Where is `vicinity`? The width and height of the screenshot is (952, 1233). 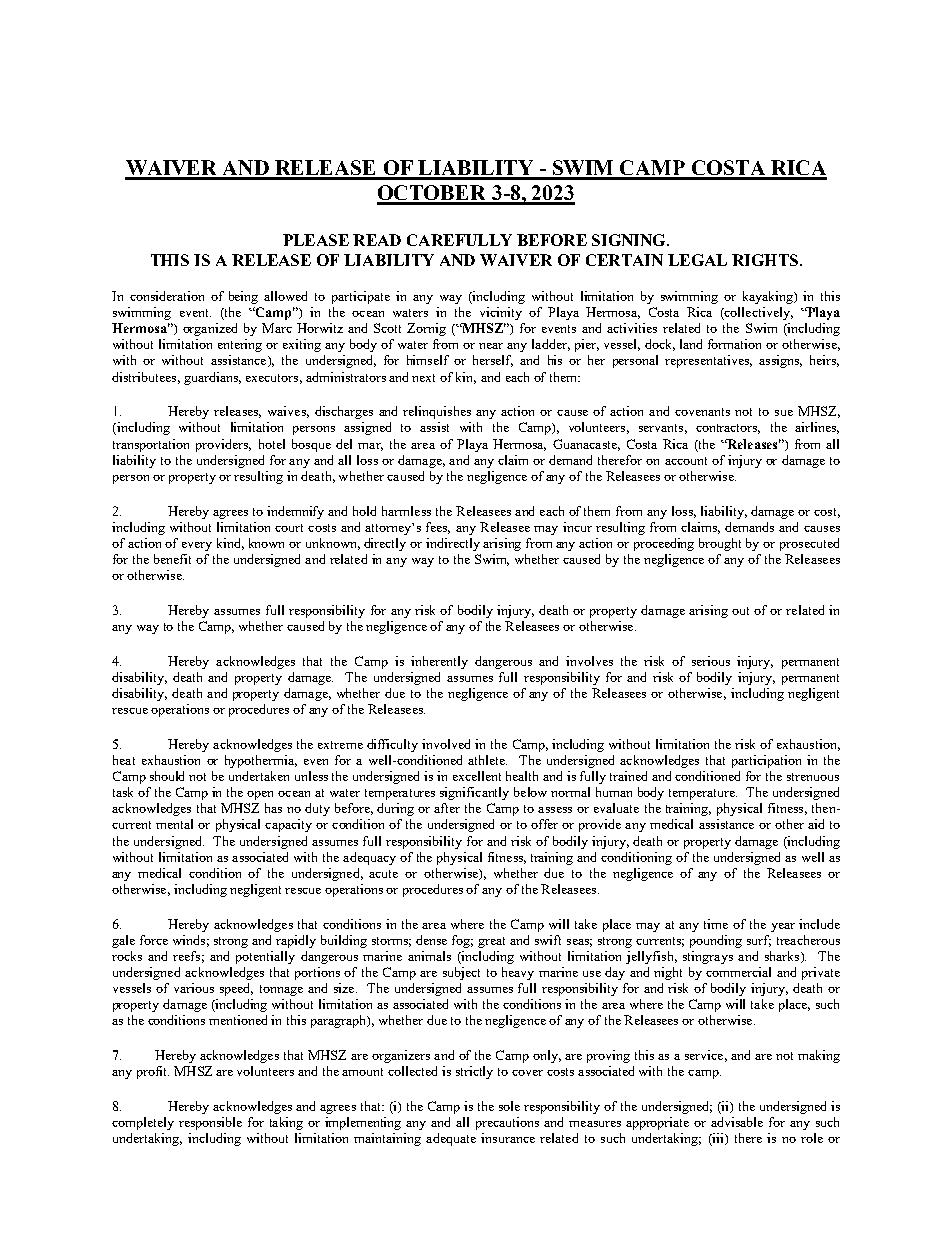
vicinity is located at coordinates (501, 313).
